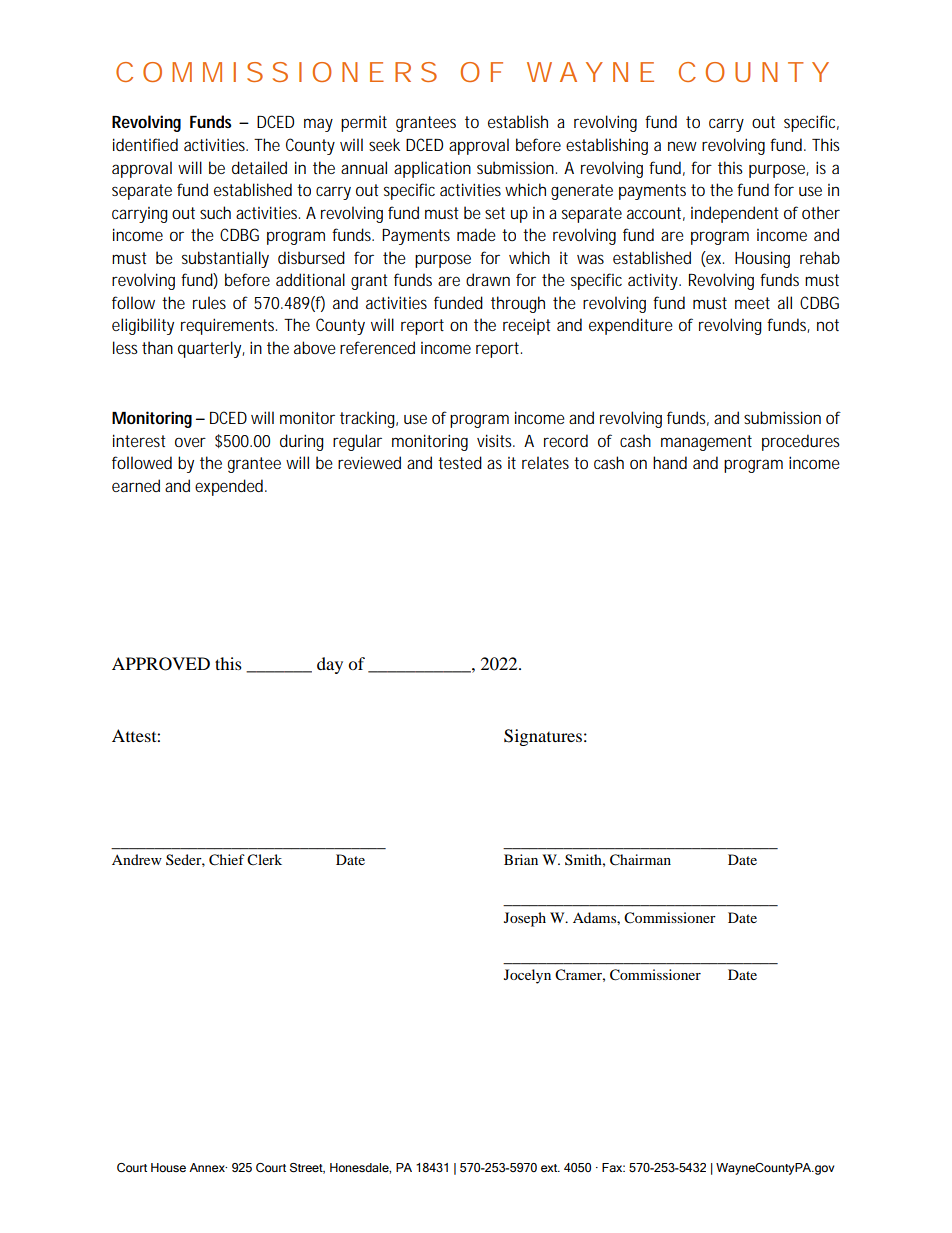 The image size is (952, 1233). I want to click on Jocelyn, so click(527, 976).
